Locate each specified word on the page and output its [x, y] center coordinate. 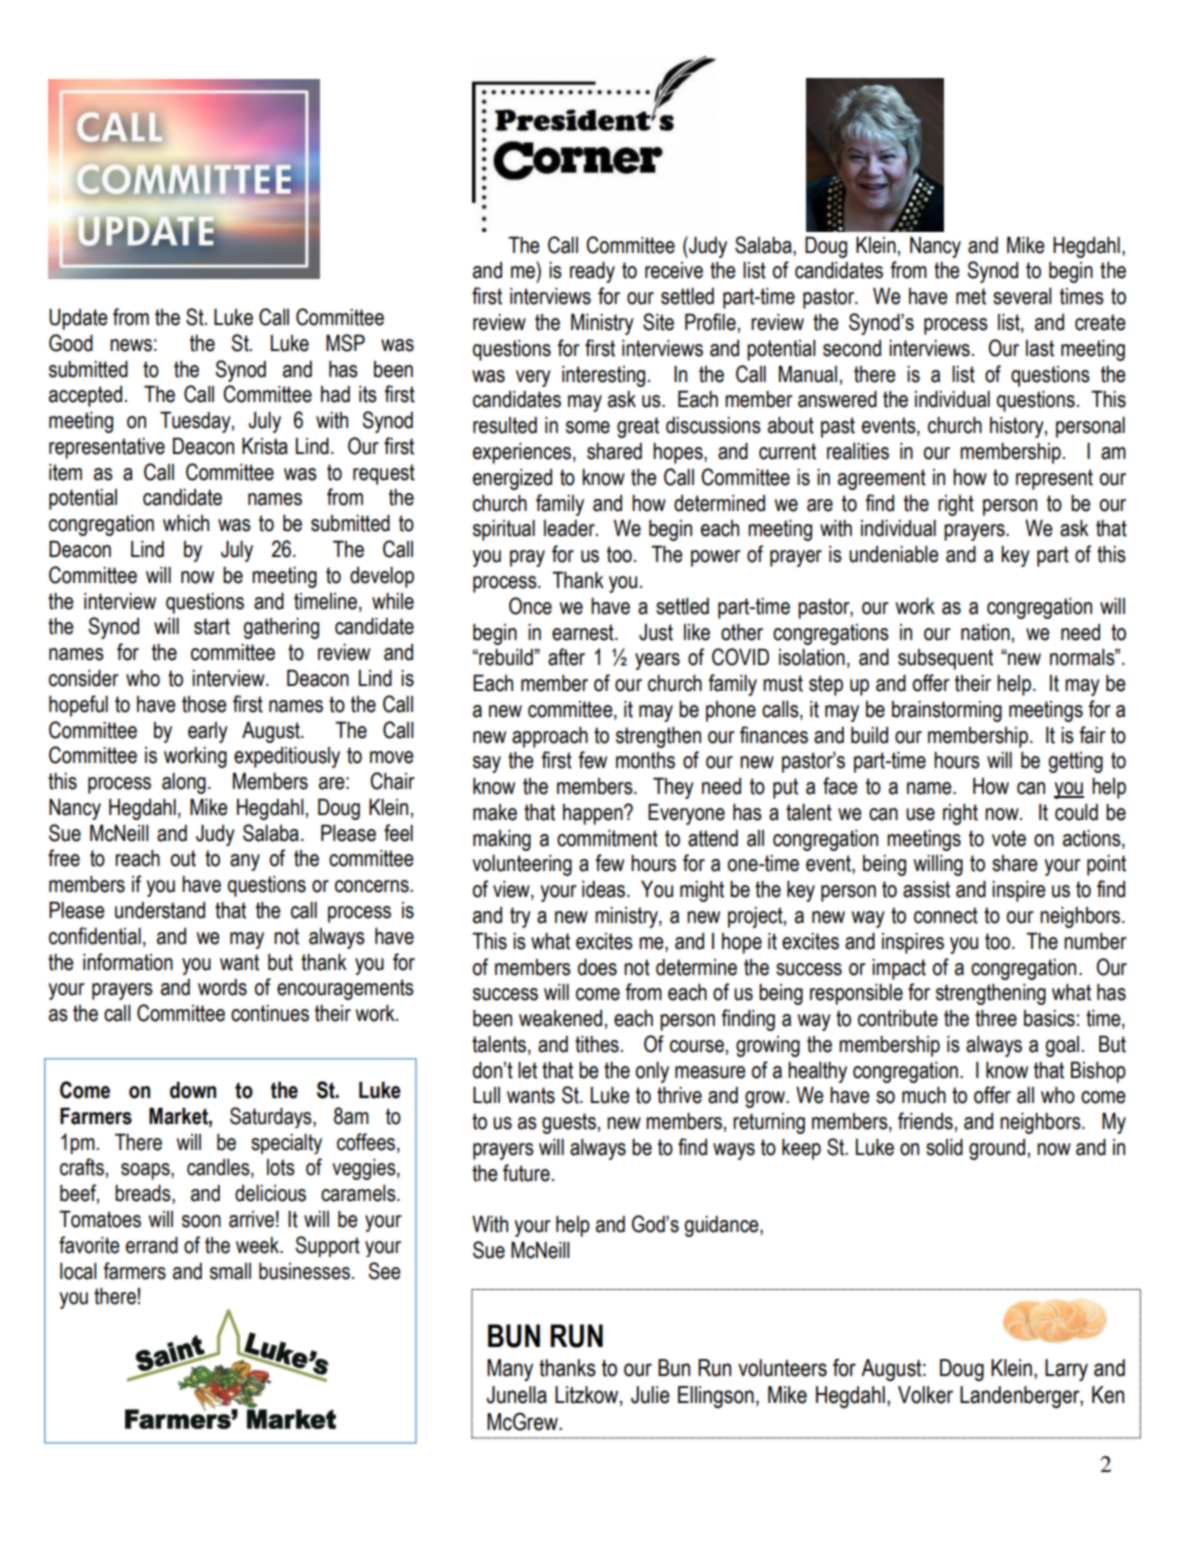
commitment [607, 838]
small [230, 1271]
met [971, 296]
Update [78, 319]
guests [569, 1123]
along [184, 783]
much [924, 1095]
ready [592, 272]
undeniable [894, 554]
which [186, 523]
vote [1009, 838]
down [193, 1090]
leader [570, 528]
